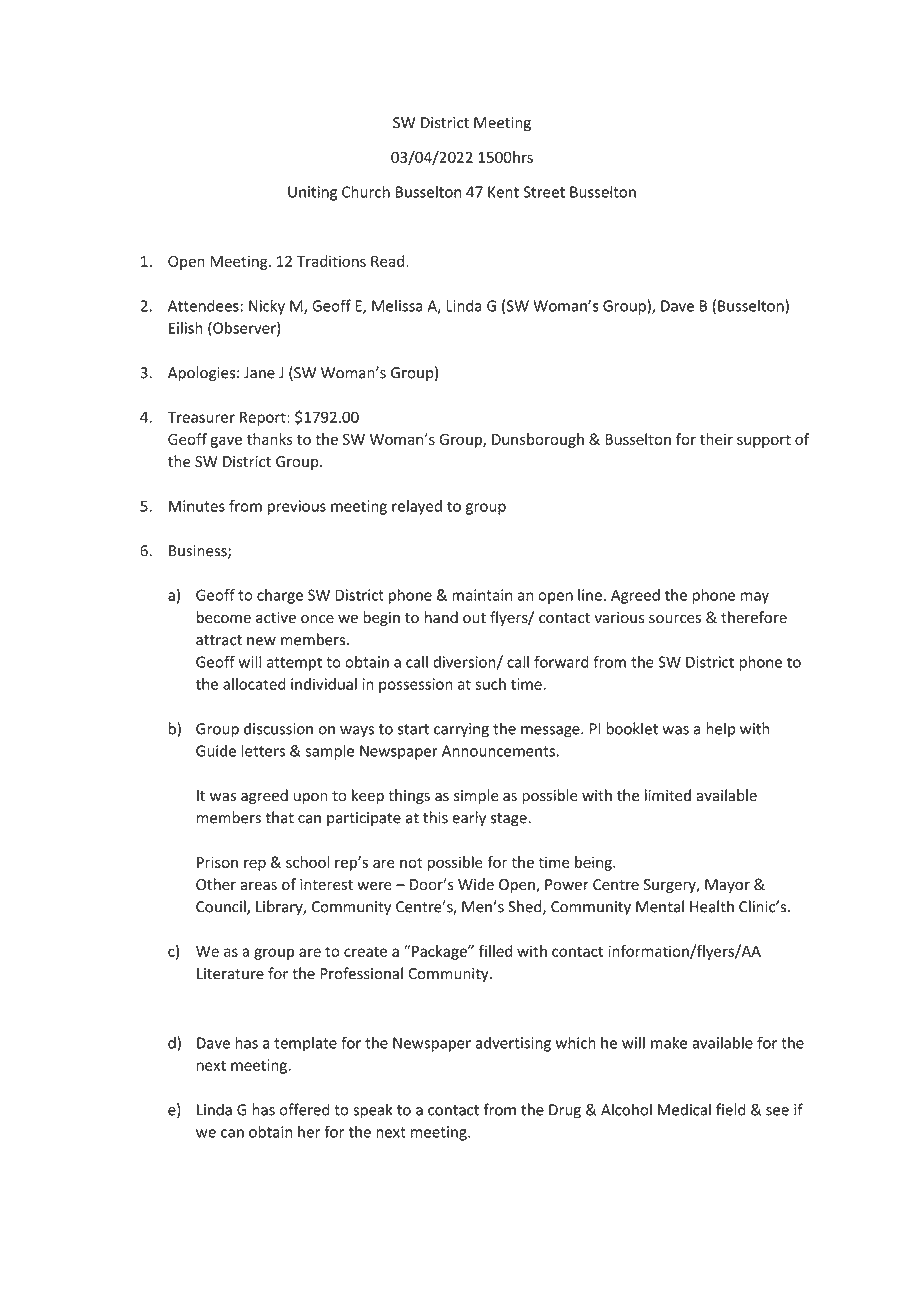 The image size is (924, 1308). What do you see at coordinates (716, 439) in the page?
I see `their` at bounding box center [716, 439].
